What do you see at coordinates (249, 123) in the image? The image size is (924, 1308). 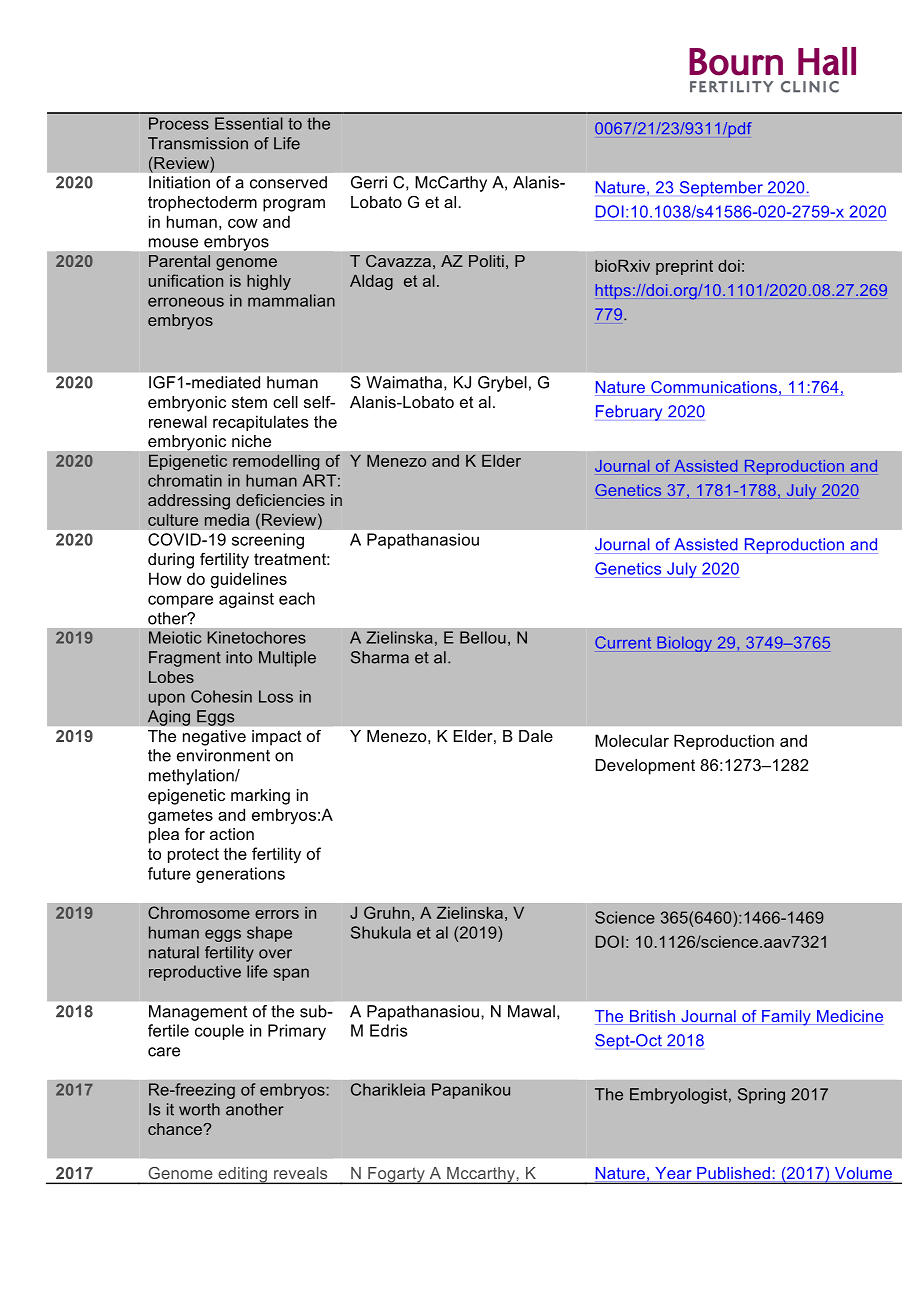 I see `Essential` at bounding box center [249, 123].
